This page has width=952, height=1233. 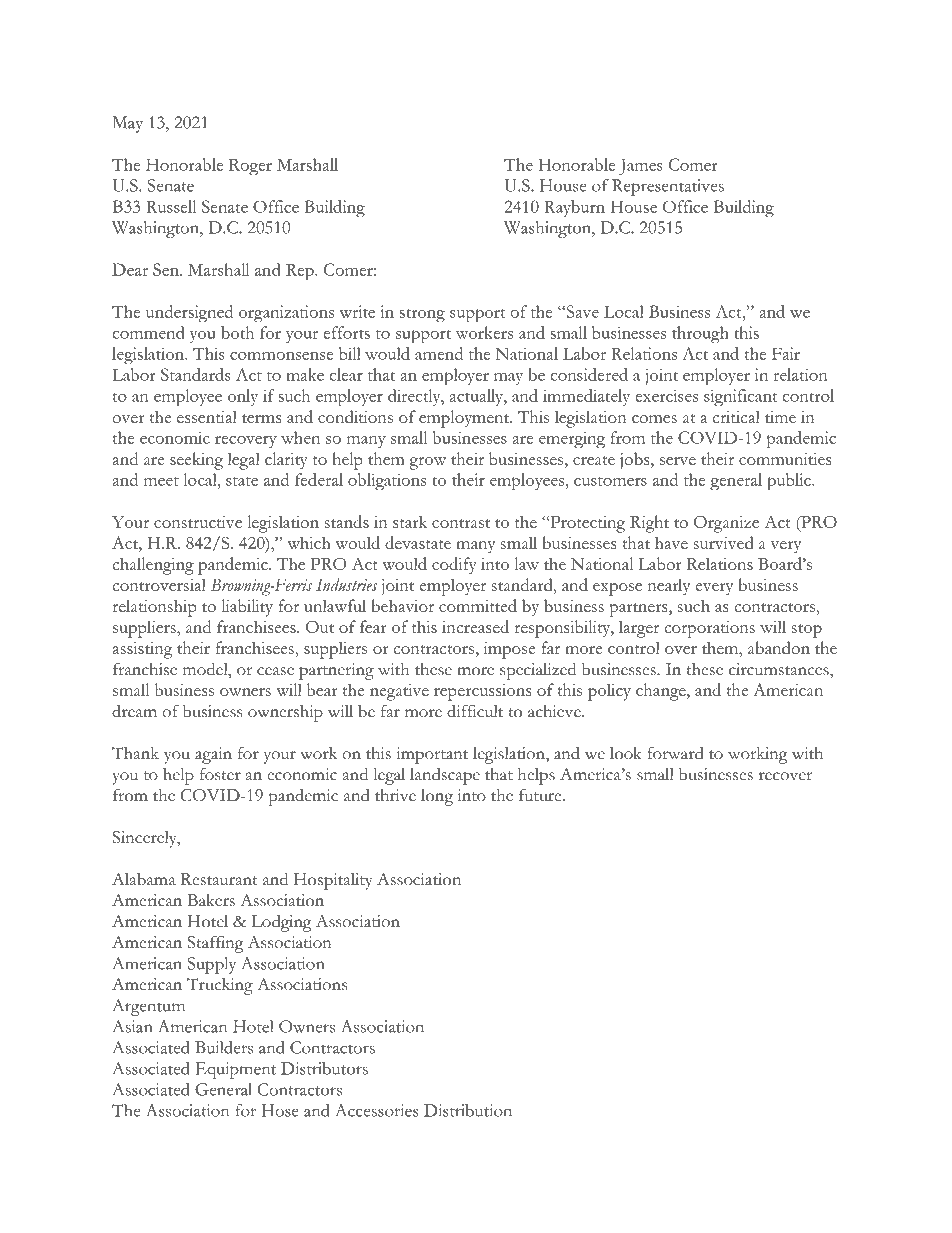 What do you see at coordinates (675, 753) in the page?
I see `forward` at bounding box center [675, 753].
